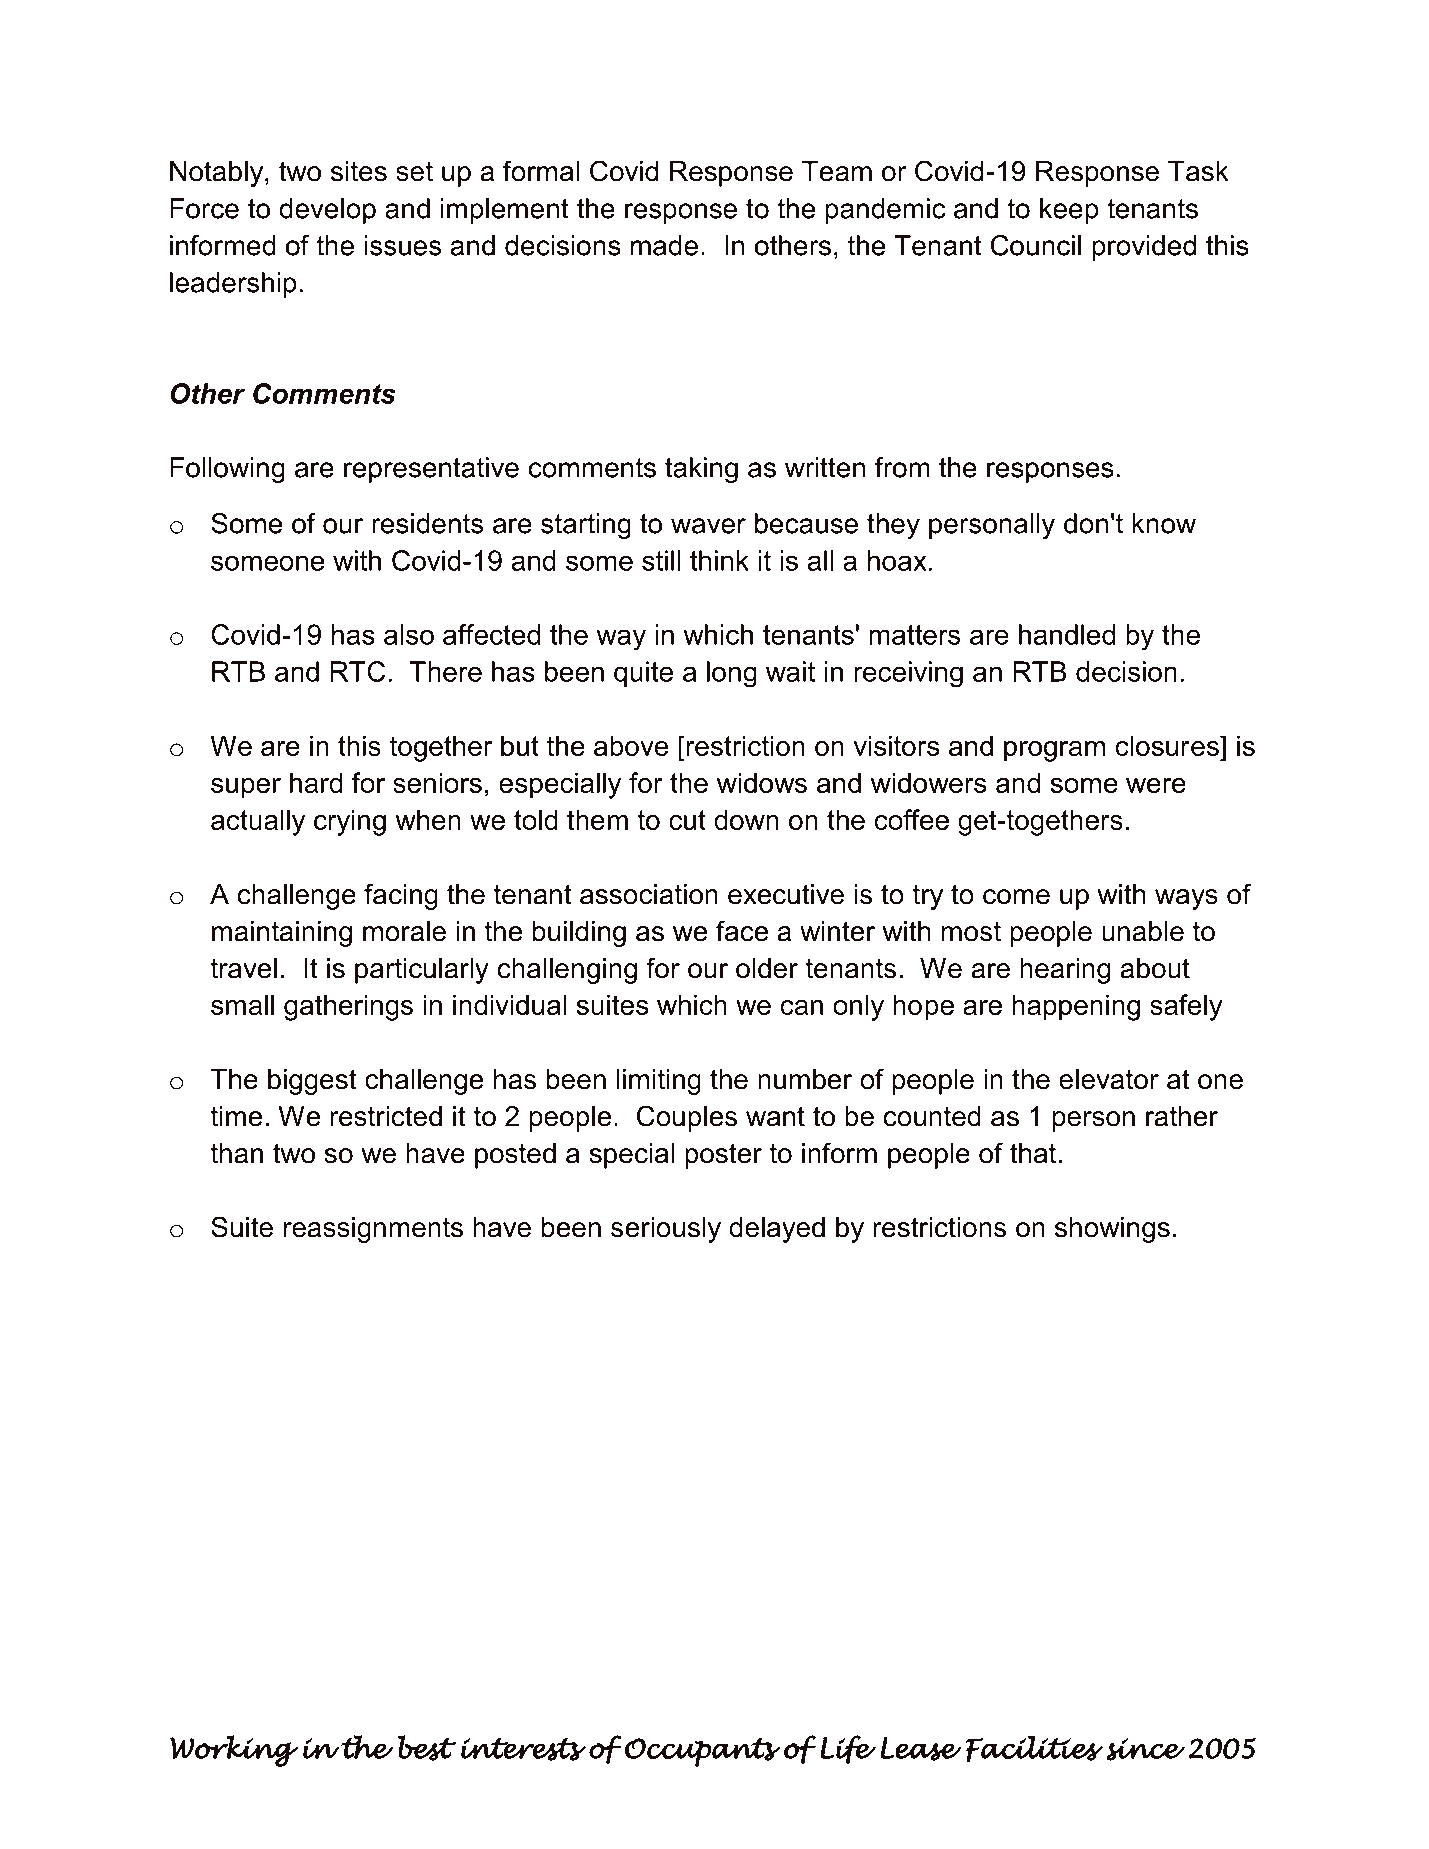 This document has height=1849, width=1429. Describe the element at coordinates (236, 1153) in the document. I see `than` at that location.
